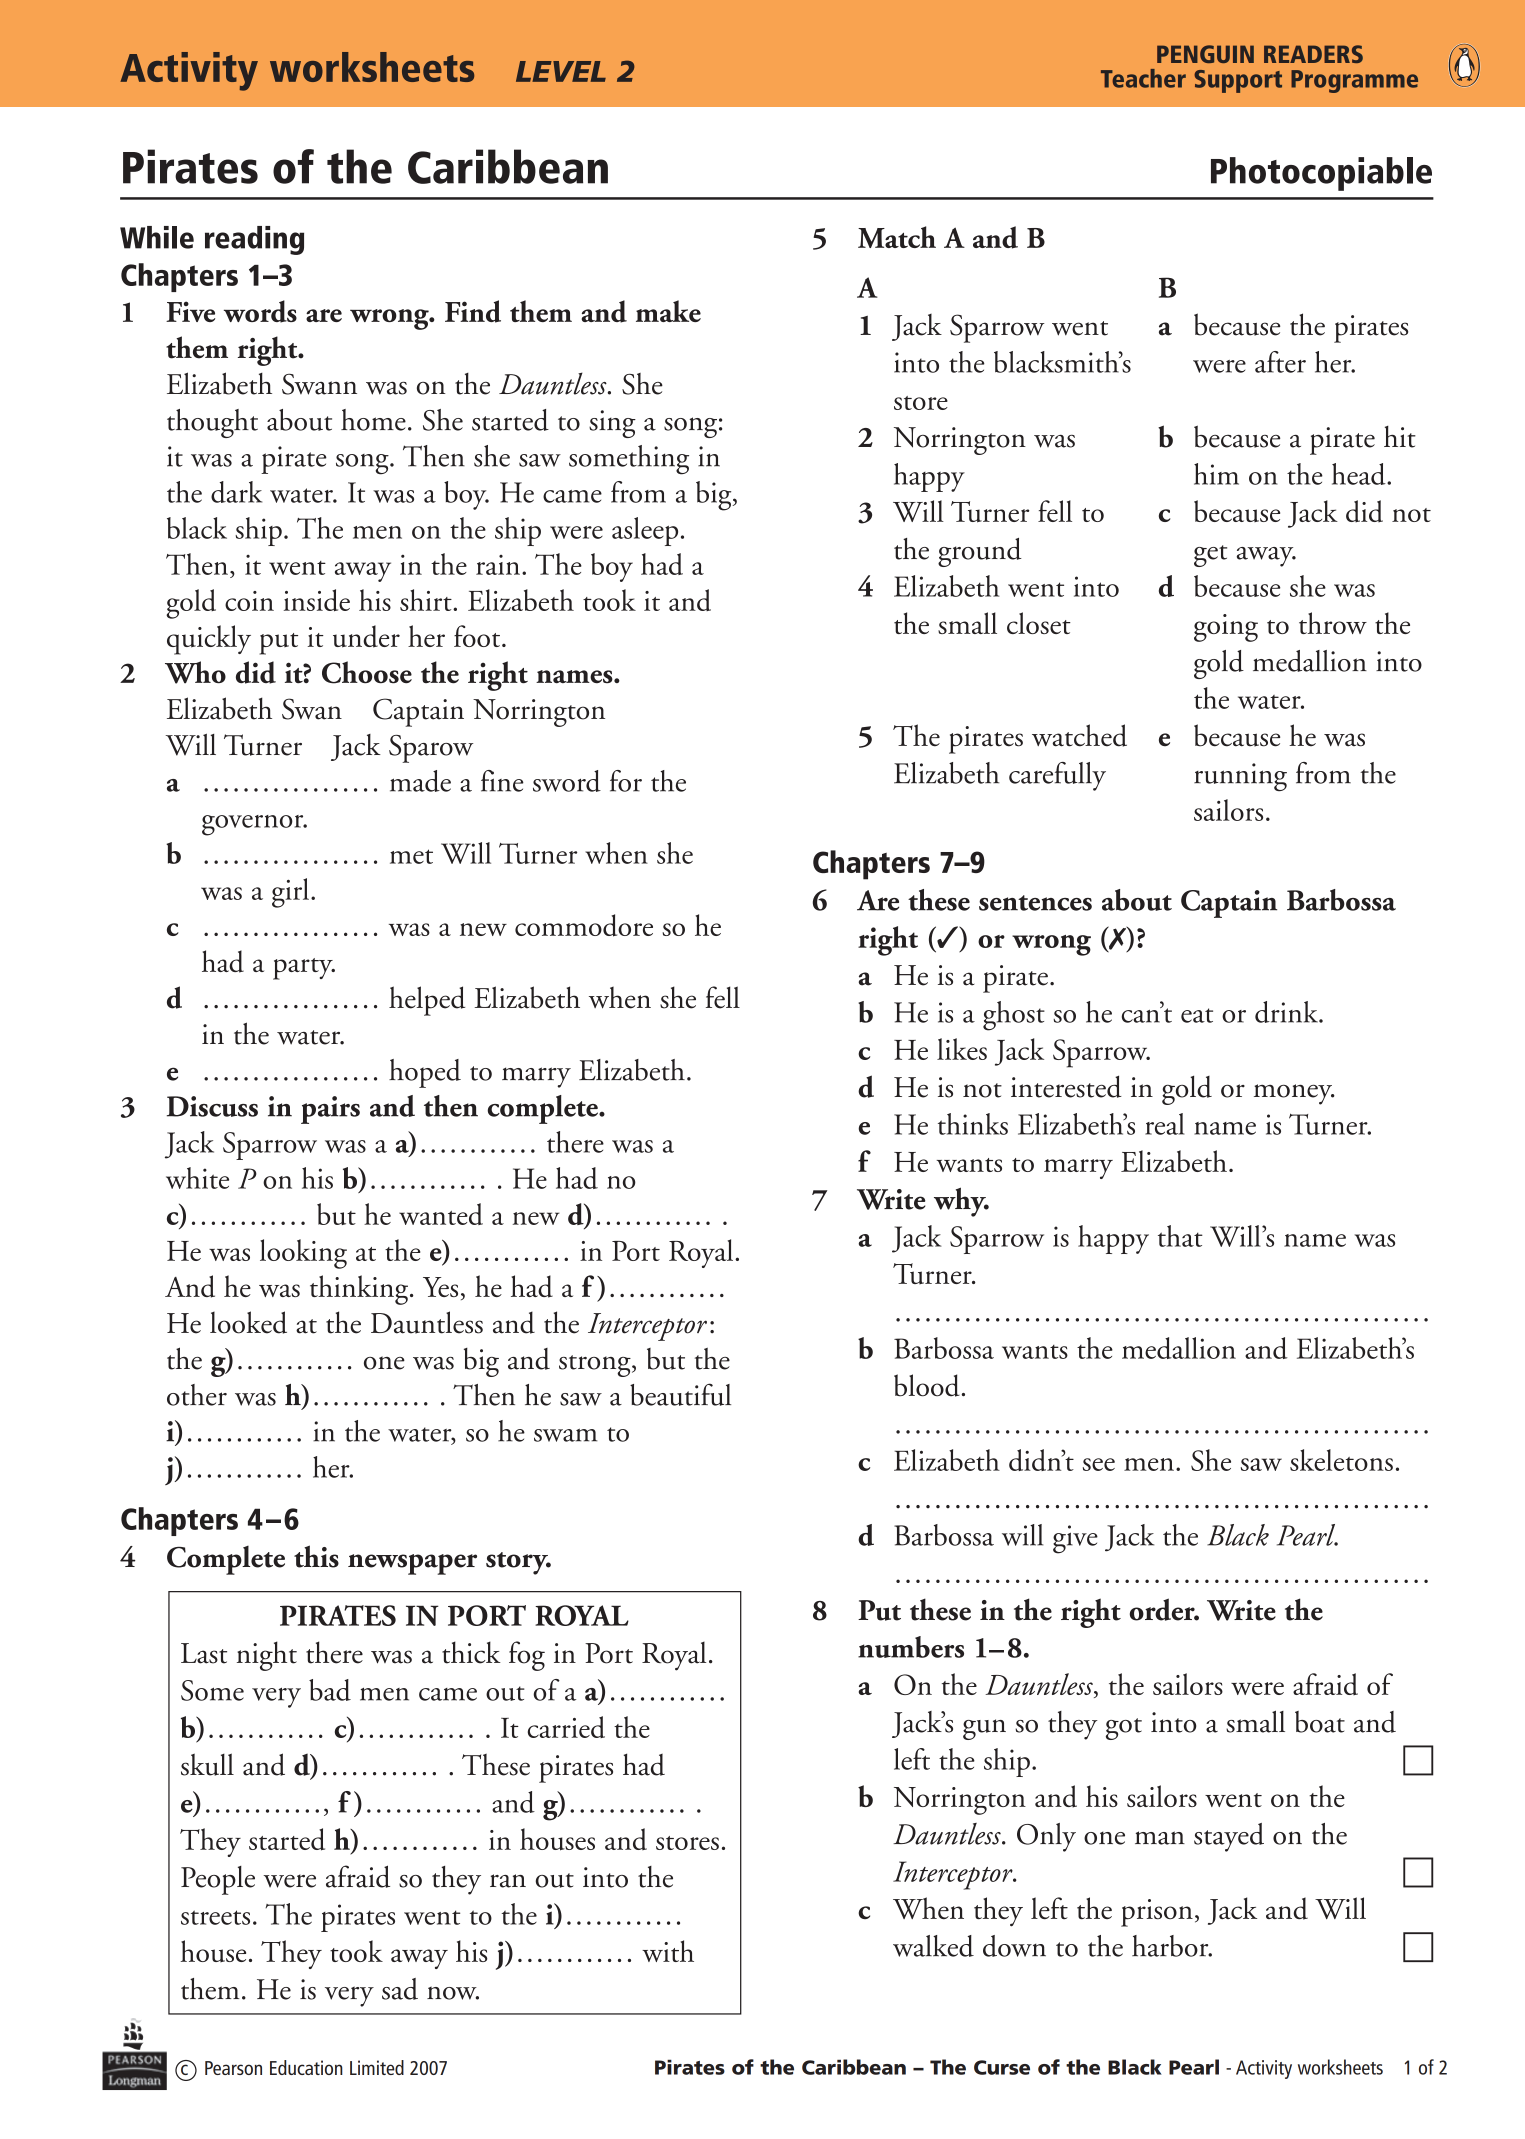 This document has width=1525, height=2139. I want to click on likes, so click(962, 1049).
